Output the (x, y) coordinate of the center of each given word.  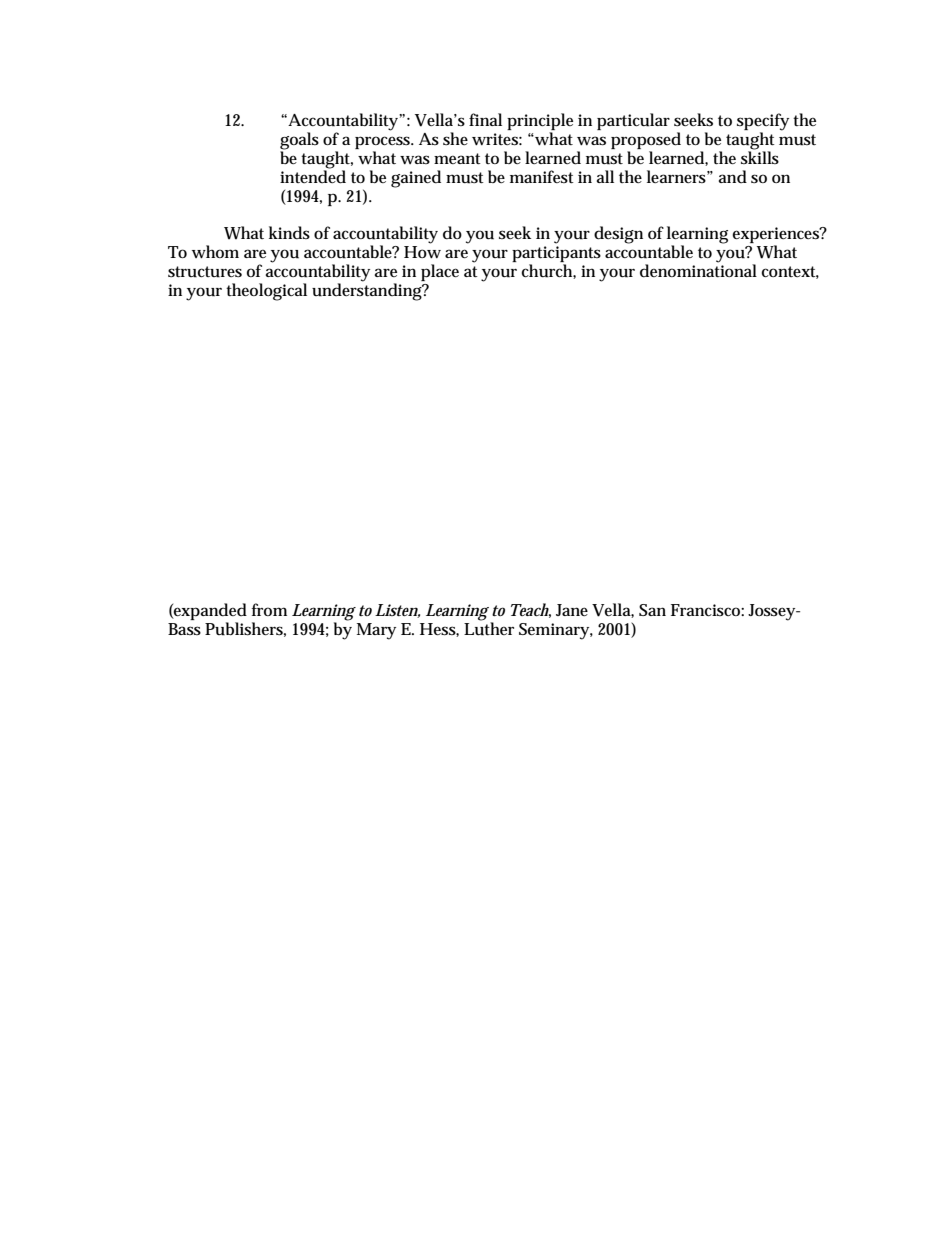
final (485, 119)
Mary (376, 631)
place (440, 272)
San (652, 610)
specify (763, 123)
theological (266, 292)
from (269, 609)
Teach (531, 610)
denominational (698, 270)
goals (299, 142)
